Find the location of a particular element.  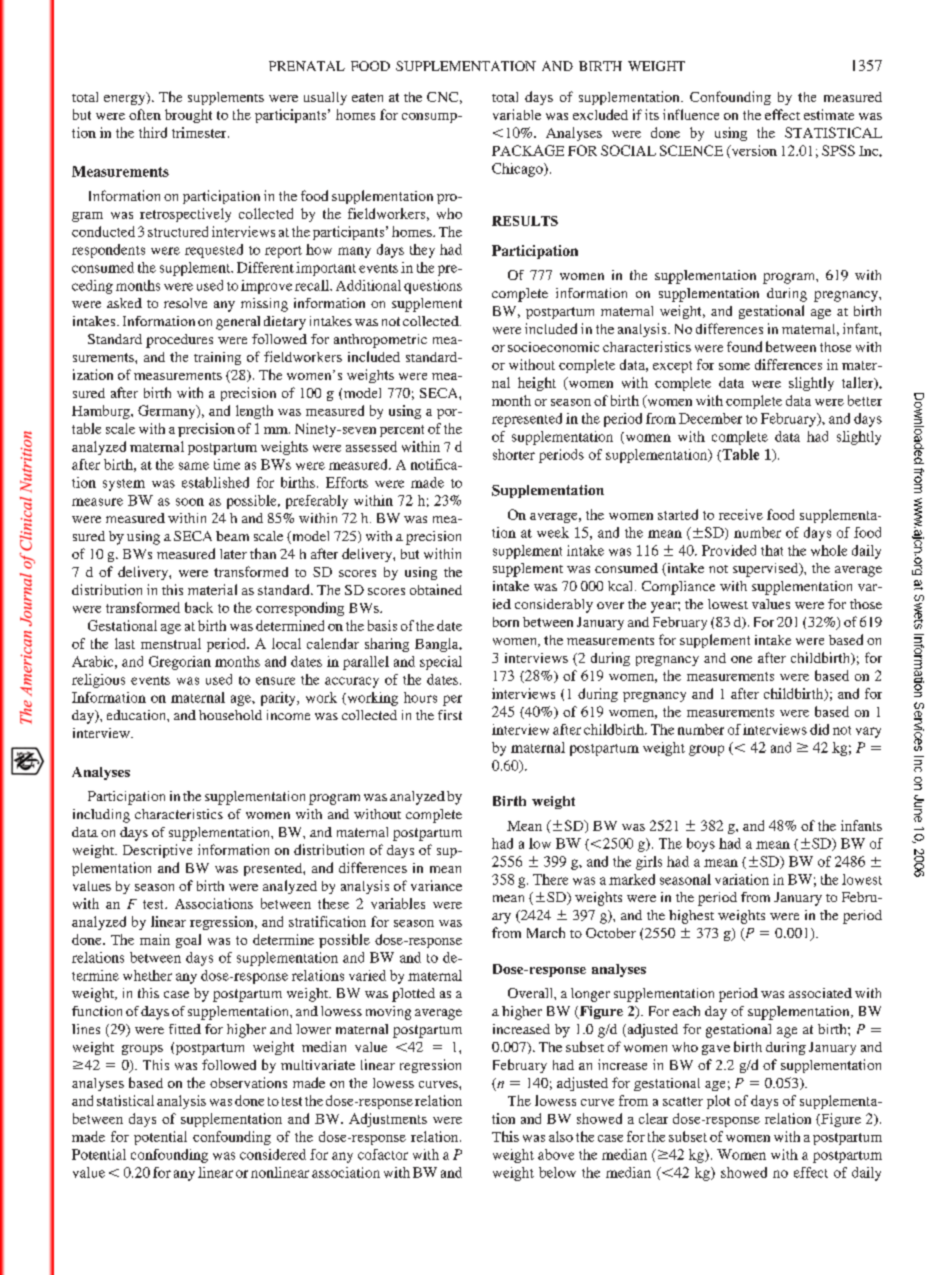

supervised is located at coordinates (767, 570).
